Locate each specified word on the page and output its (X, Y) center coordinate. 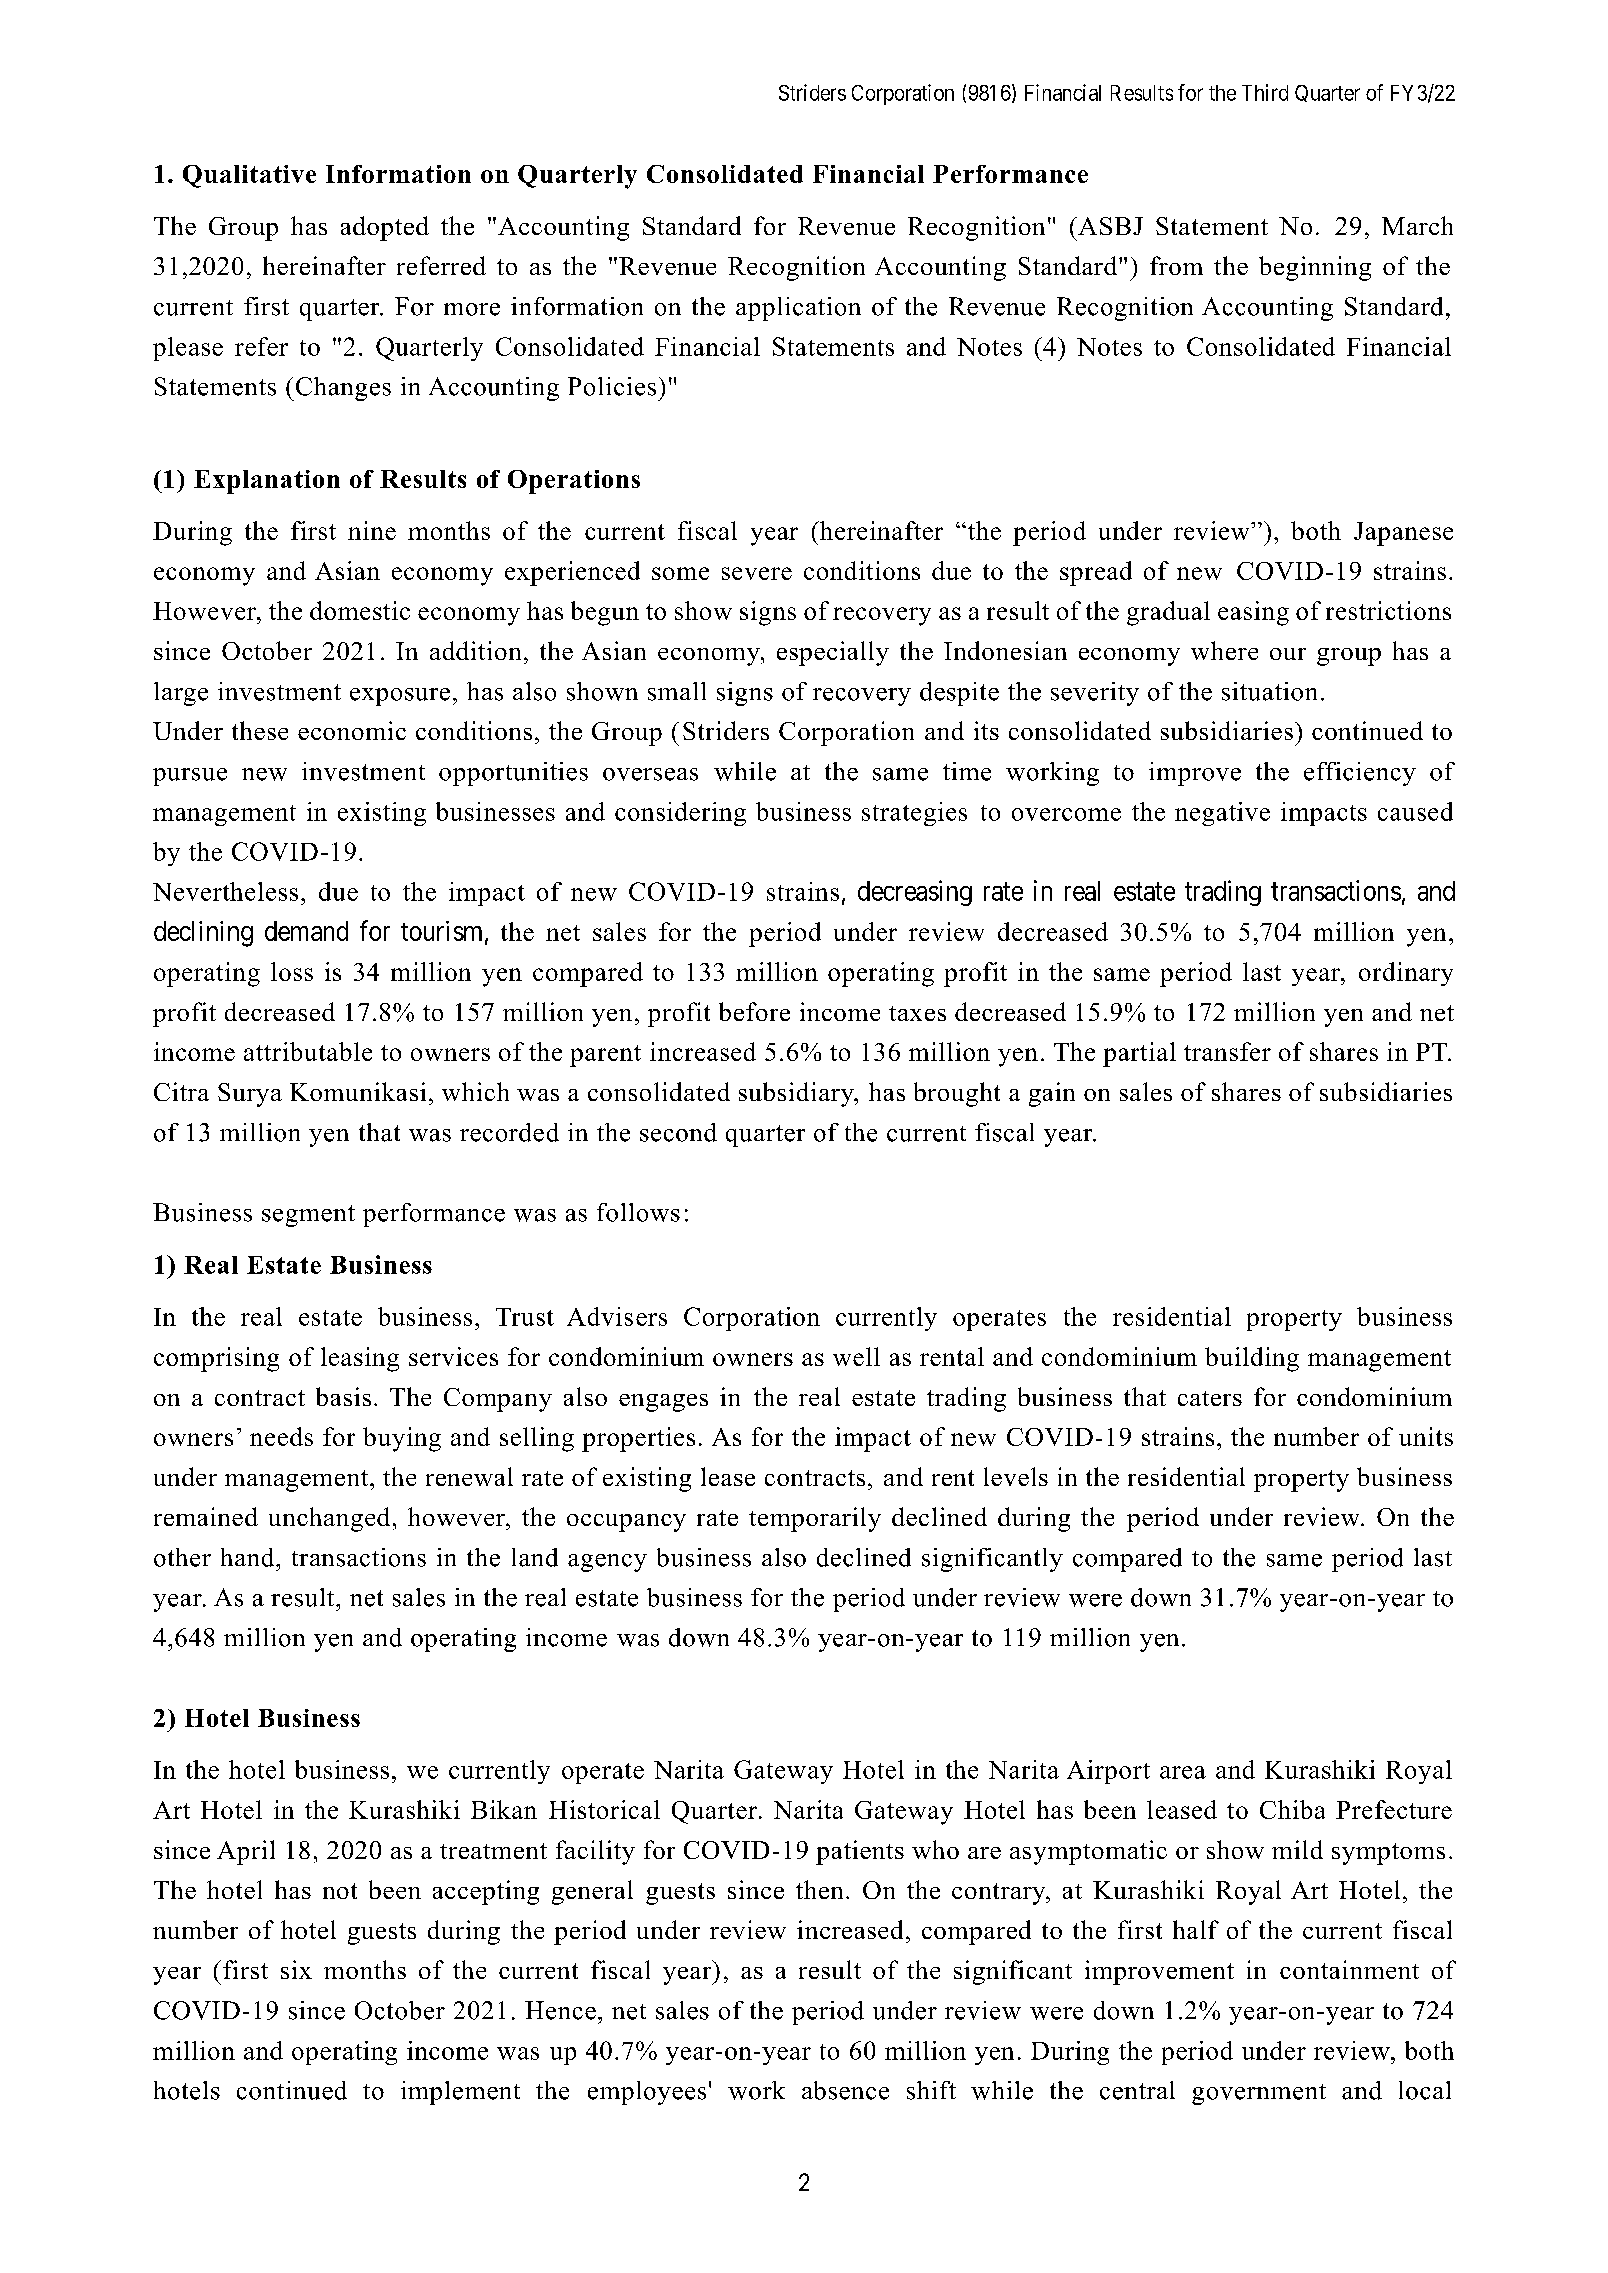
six (296, 1969)
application (798, 309)
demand (306, 931)
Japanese (1403, 534)
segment (308, 1216)
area (1183, 1772)
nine (372, 530)
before (754, 1011)
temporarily (815, 1519)
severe (757, 573)
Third (1265, 92)
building (1252, 1359)
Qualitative (249, 176)
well (856, 1356)
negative (1222, 814)
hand (249, 1557)
